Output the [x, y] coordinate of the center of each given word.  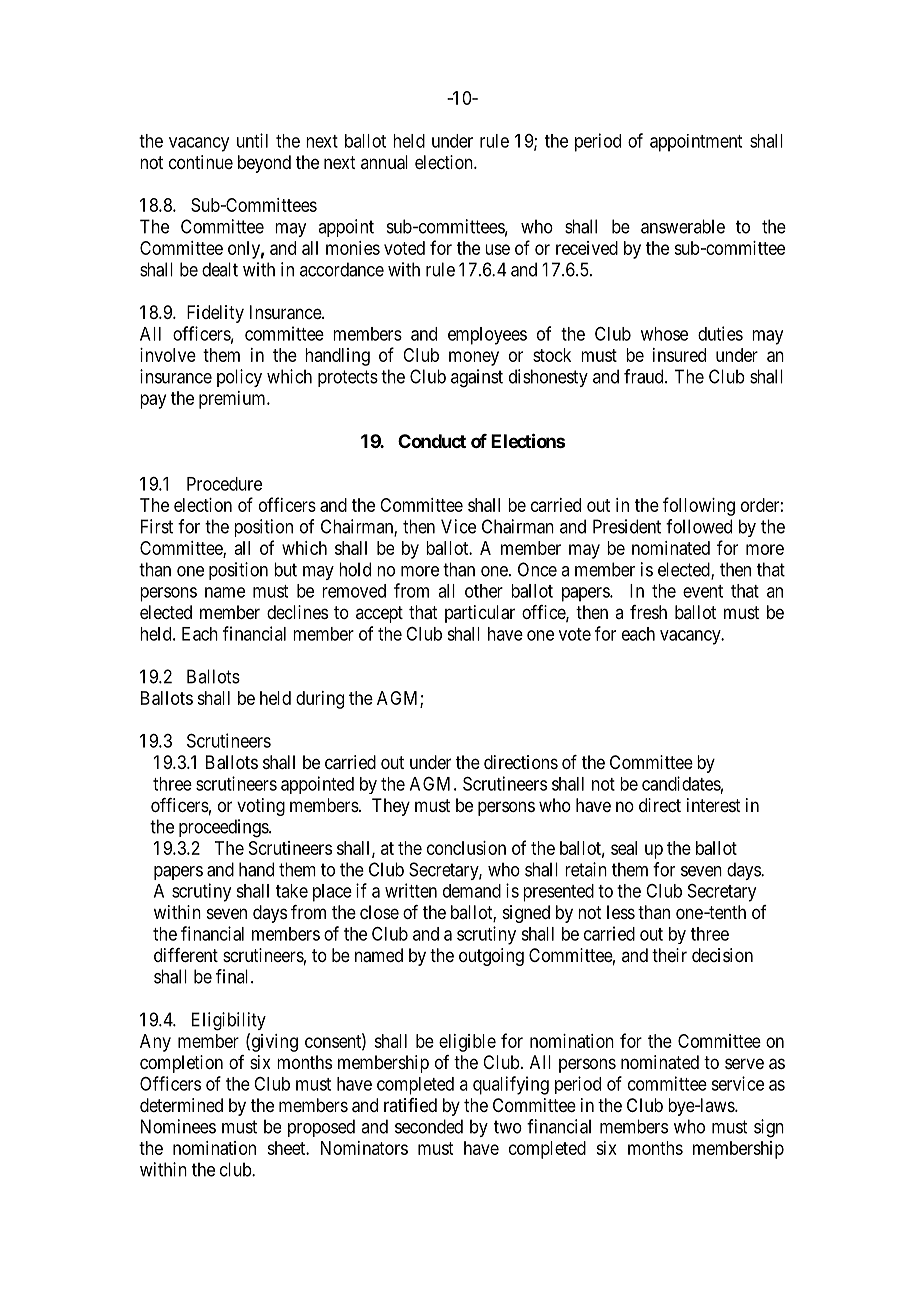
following [699, 506]
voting [261, 807]
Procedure [224, 484]
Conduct [432, 441]
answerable [683, 226]
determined [181, 1105]
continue [201, 162]
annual [384, 162]
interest [714, 805]
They [391, 807]
